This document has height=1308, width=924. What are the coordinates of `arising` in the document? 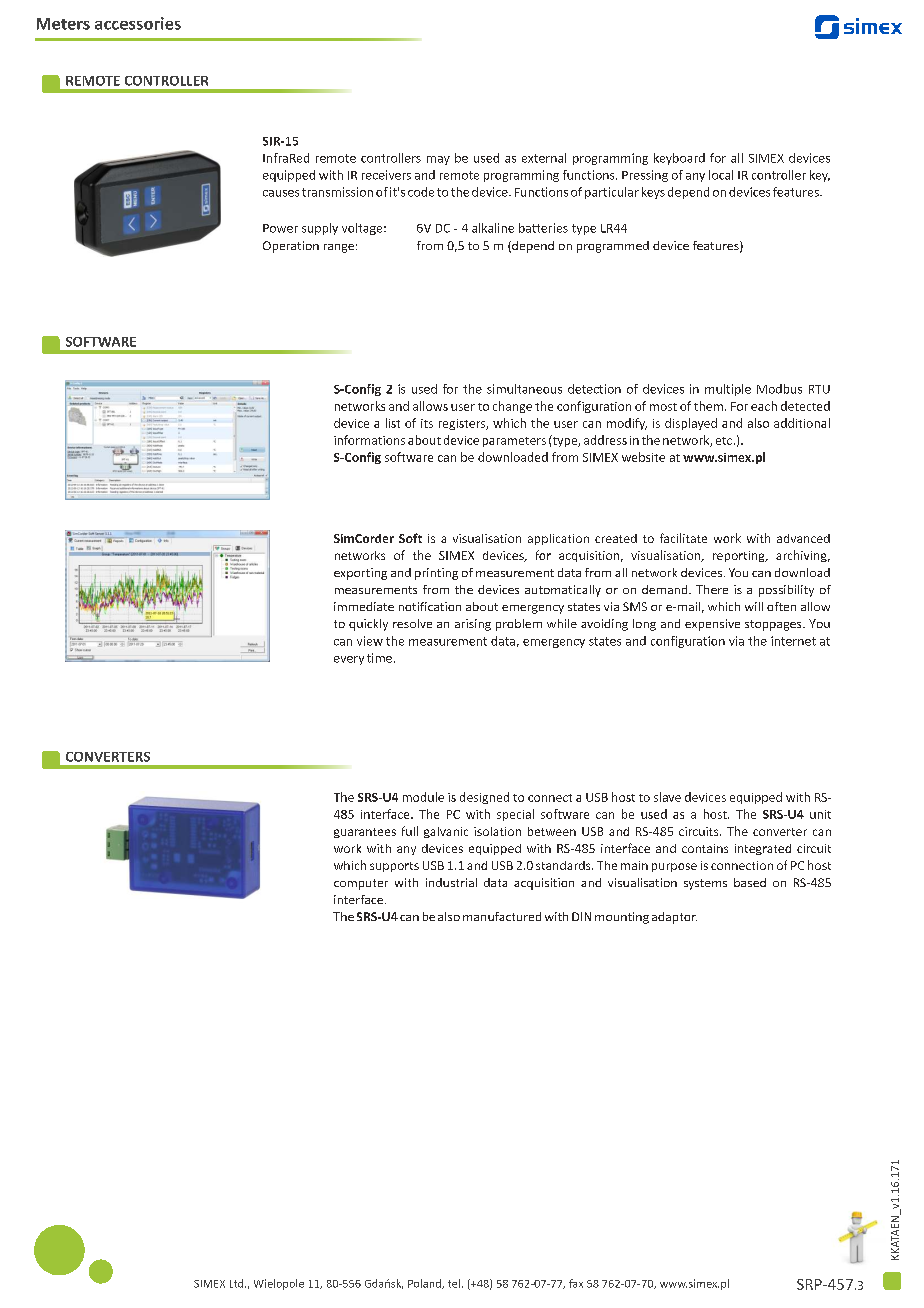 It's located at (473, 625).
